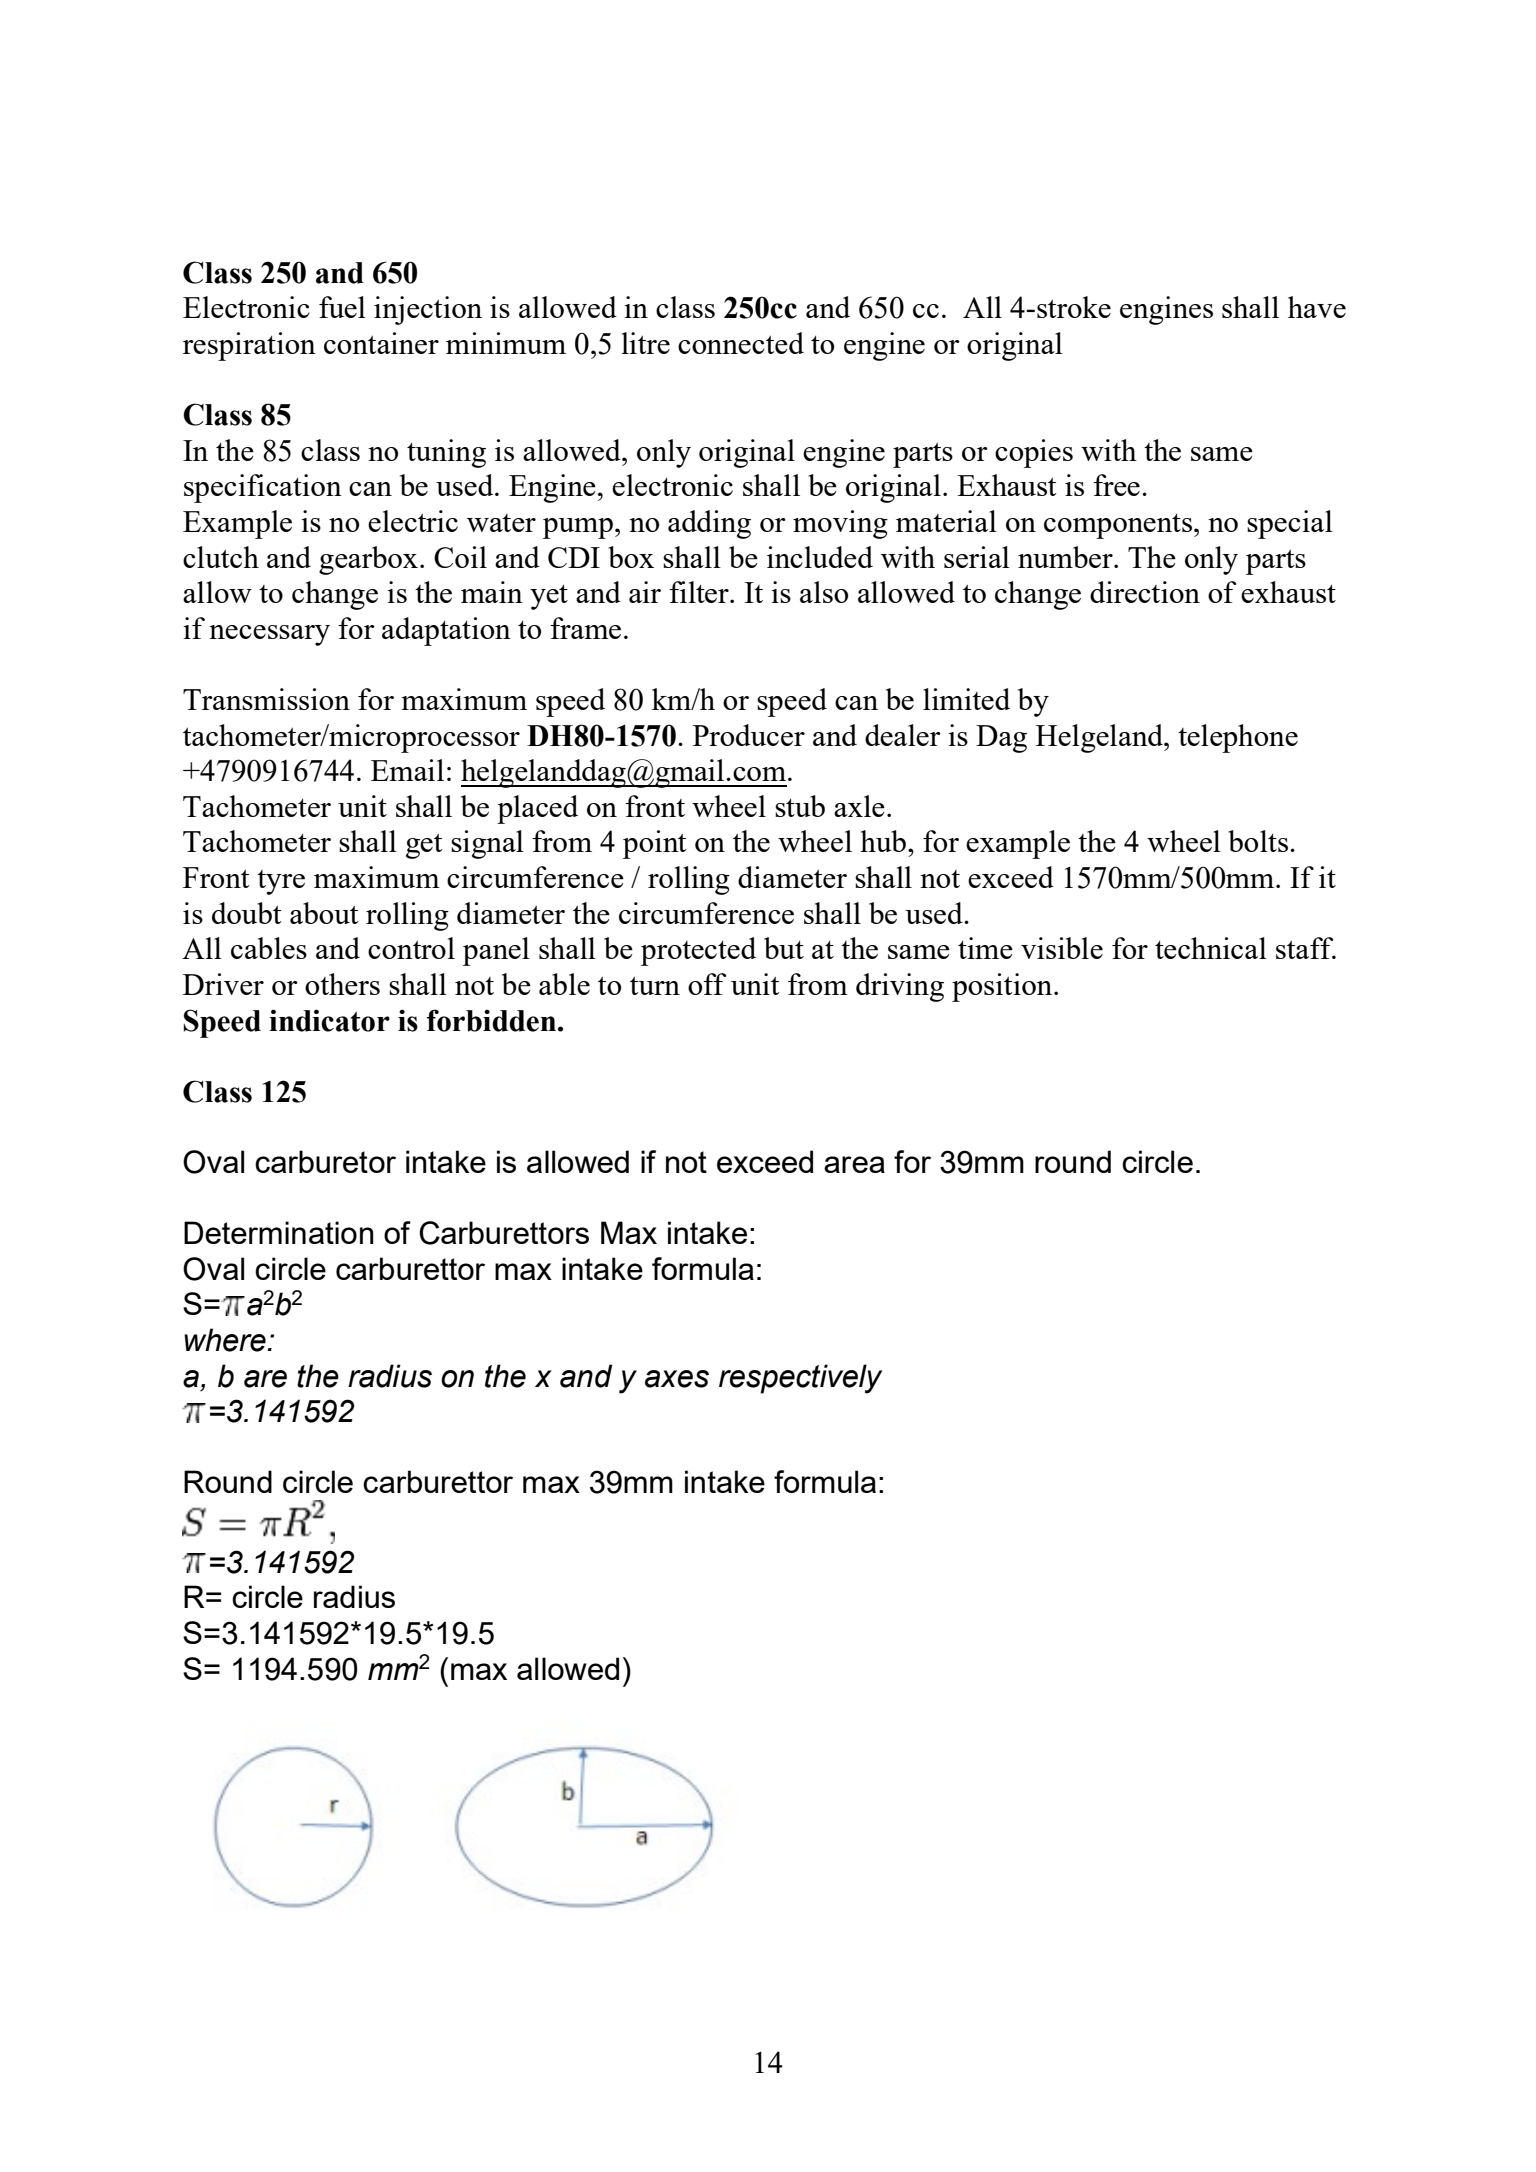  I want to click on telephone, so click(1238, 738).
